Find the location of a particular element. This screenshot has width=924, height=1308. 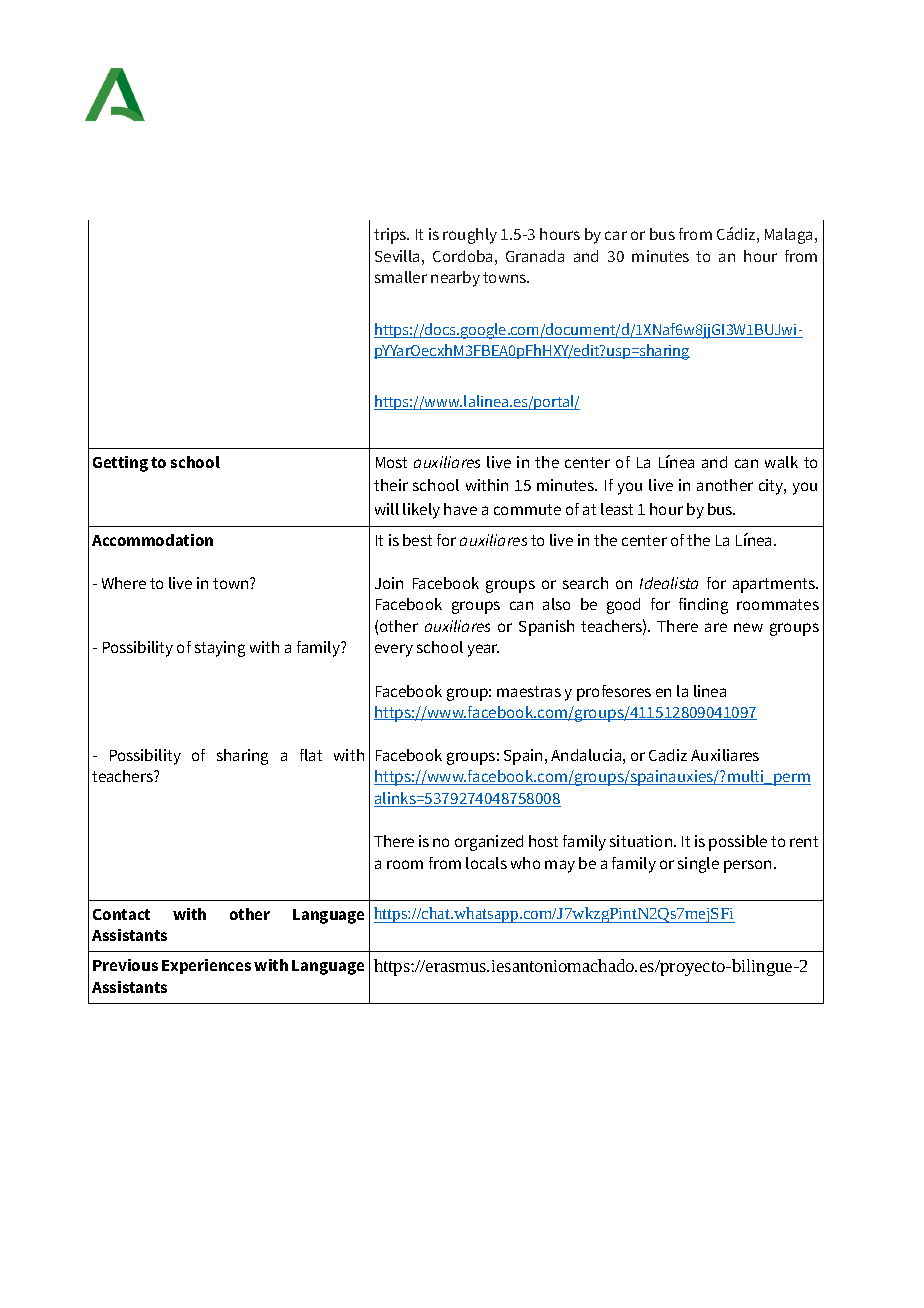

year is located at coordinates (483, 650).
